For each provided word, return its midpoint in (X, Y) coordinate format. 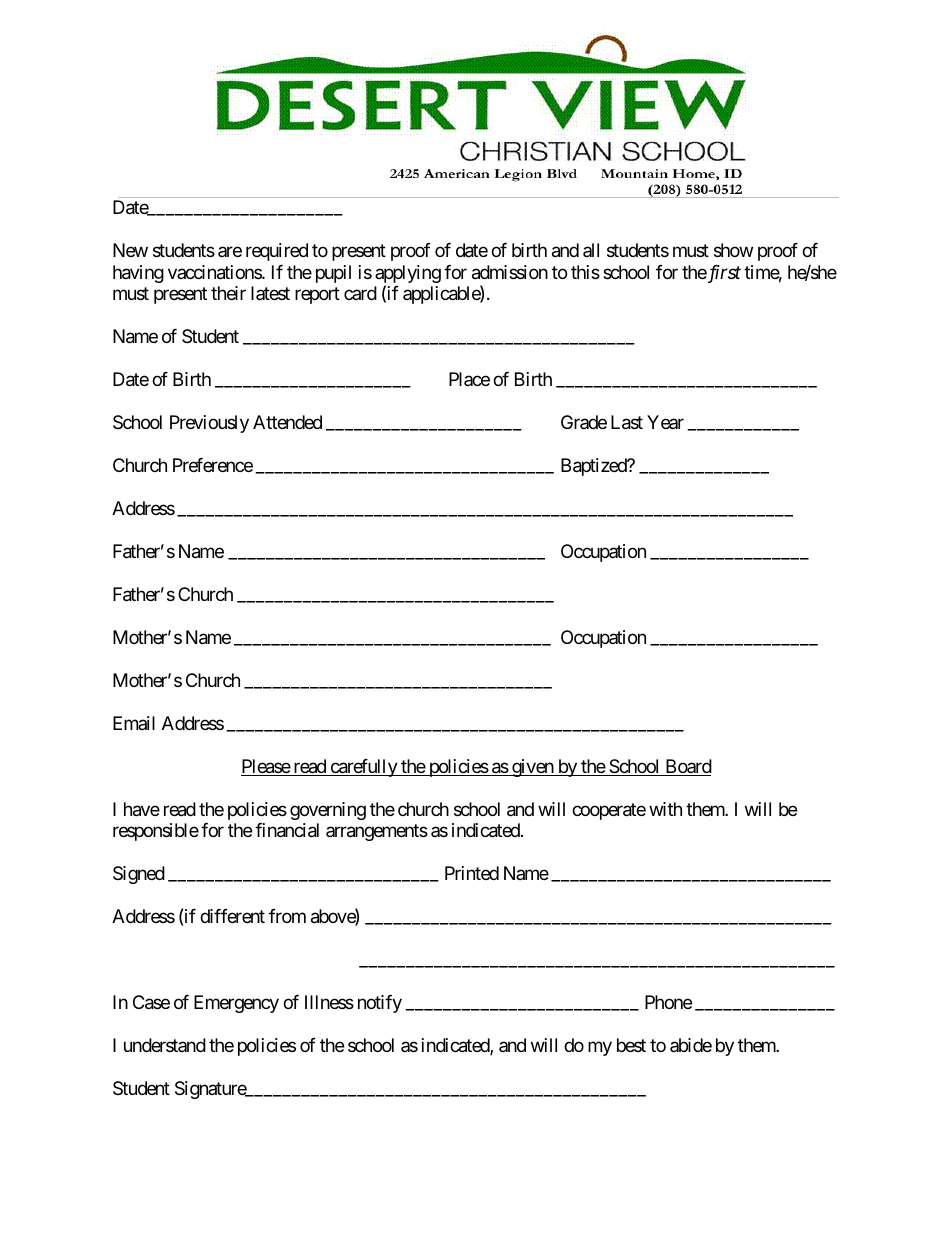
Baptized (595, 467)
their (228, 293)
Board (687, 767)
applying (408, 275)
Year (665, 422)
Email (134, 723)
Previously (209, 424)
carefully (363, 768)
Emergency (236, 1004)
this (585, 272)
